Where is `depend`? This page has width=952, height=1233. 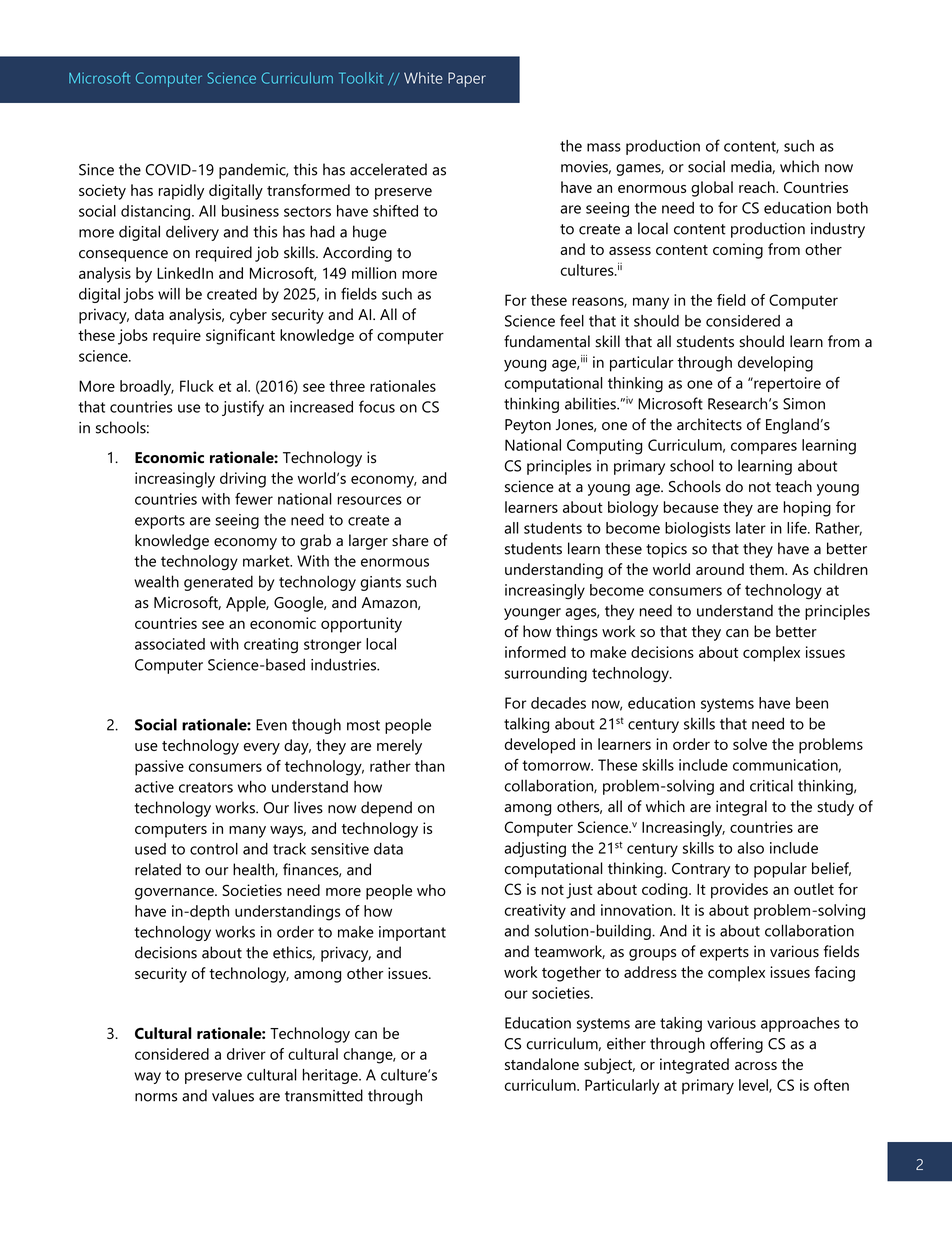
depend is located at coordinates (386, 809).
